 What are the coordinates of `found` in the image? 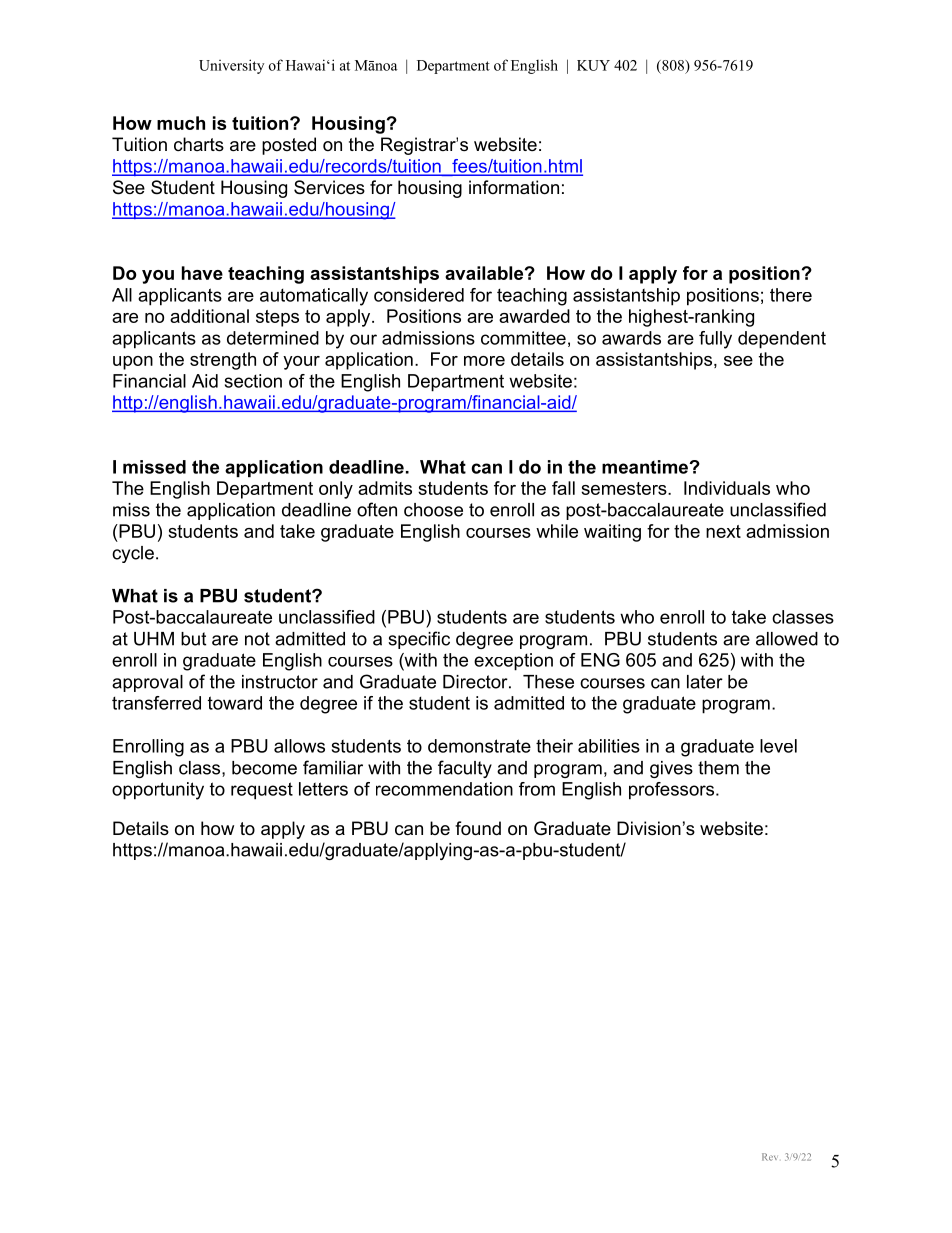 It's located at (478, 828).
